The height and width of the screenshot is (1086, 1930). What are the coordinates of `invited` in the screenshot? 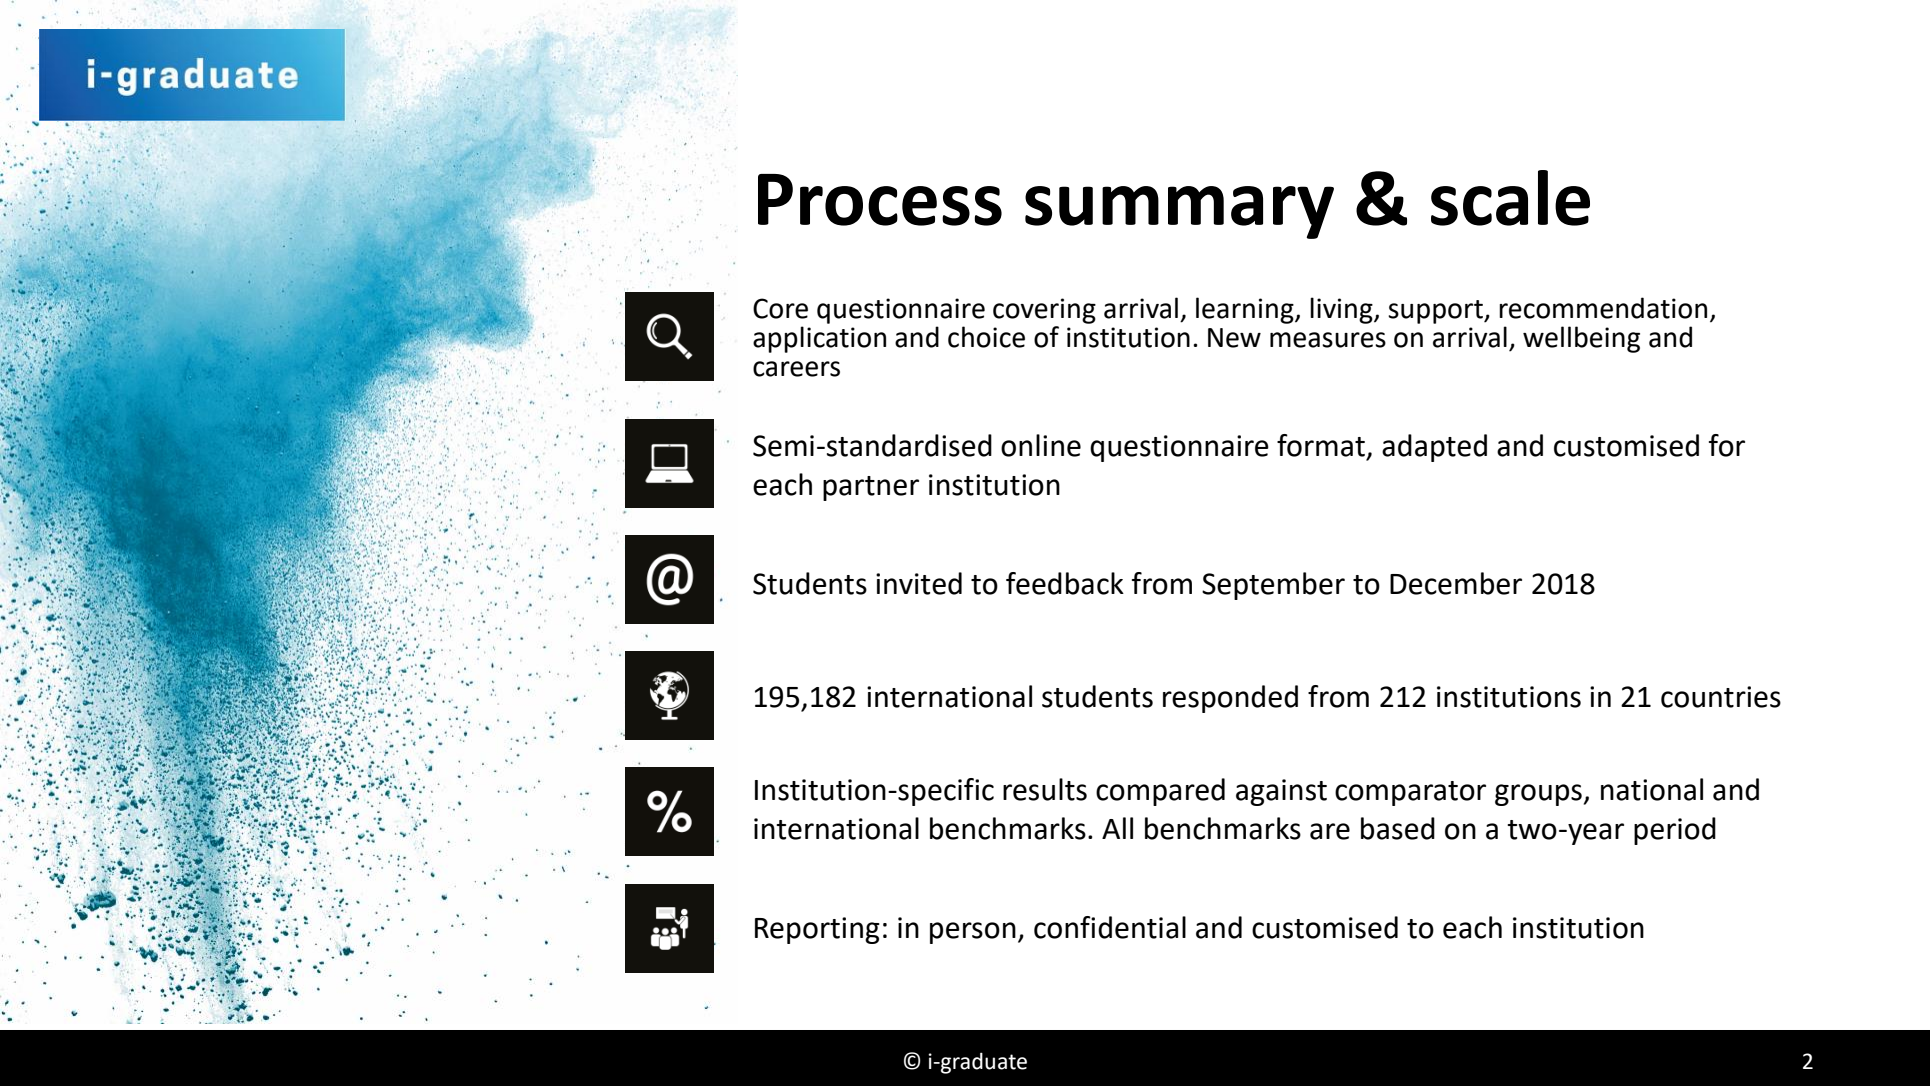 It's located at (919, 583).
